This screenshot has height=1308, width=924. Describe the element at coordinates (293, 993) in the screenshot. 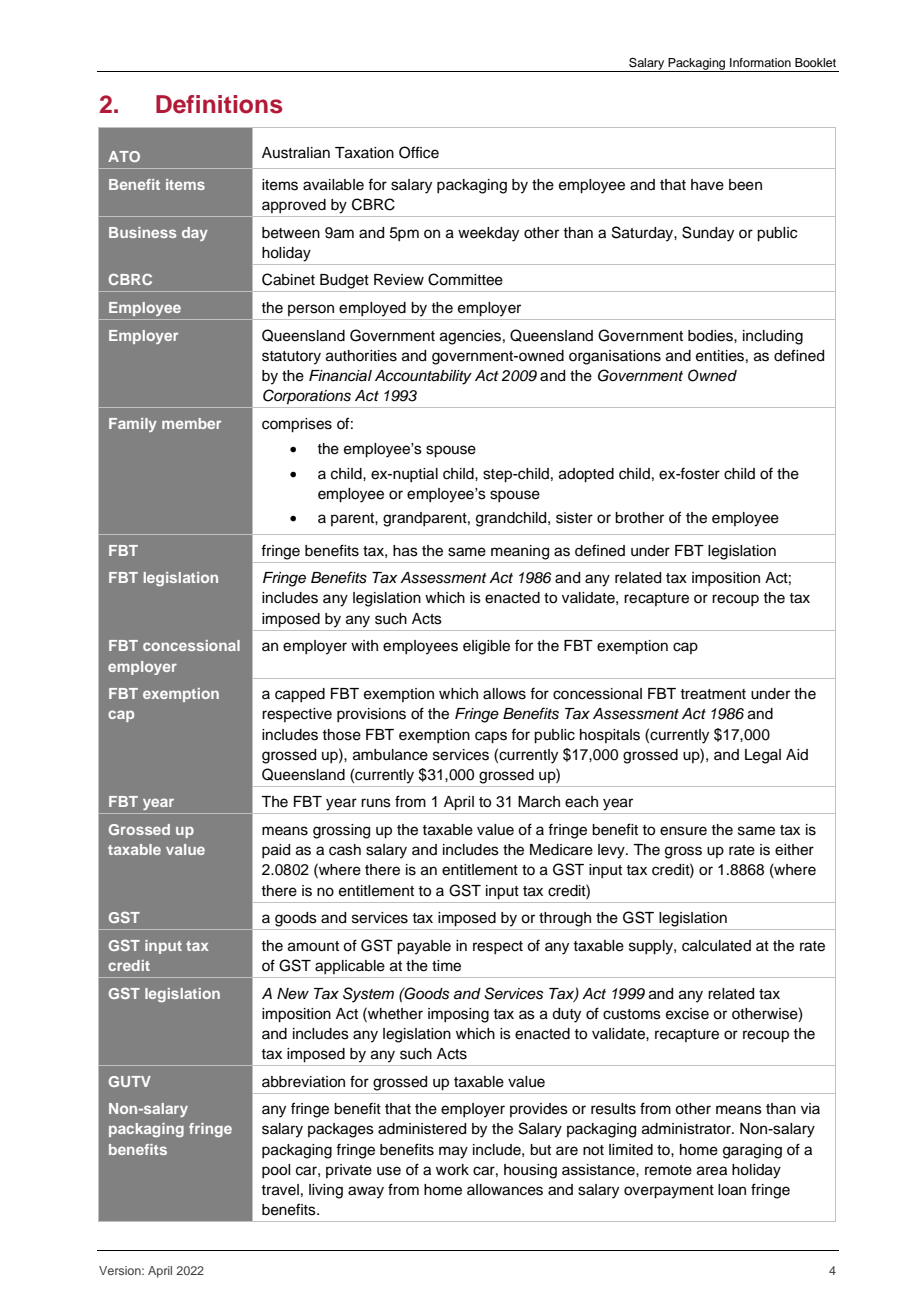

I see `New` at that location.
